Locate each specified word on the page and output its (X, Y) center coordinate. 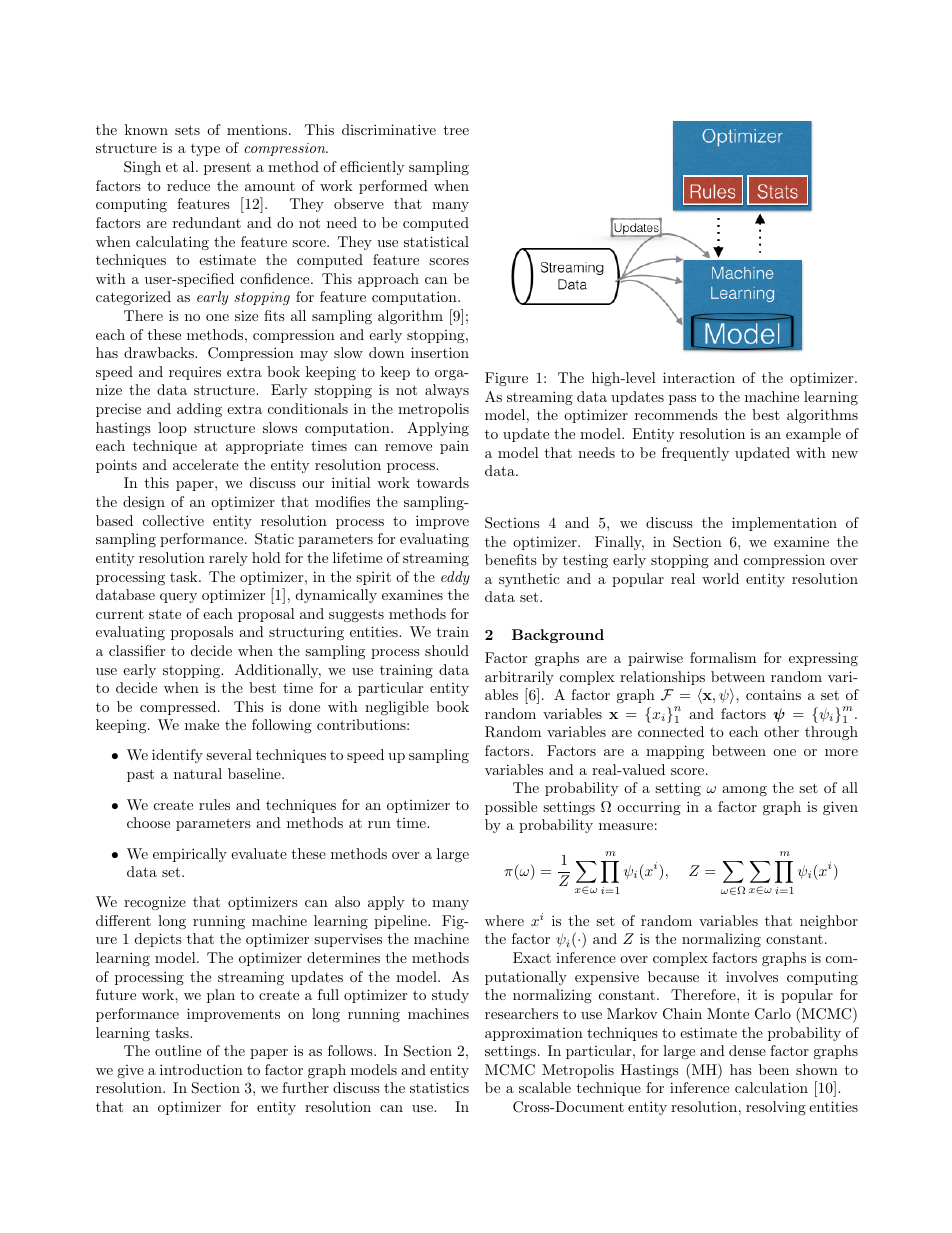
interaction (699, 377)
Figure (506, 379)
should (447, 650)
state (165, 614)
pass (682, 400)
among (744, 791)
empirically (190, 855)
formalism (723, 657)
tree (456, 130)
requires (195, 373)
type (205, 150)
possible (511, 808)
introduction (201, 1069)
